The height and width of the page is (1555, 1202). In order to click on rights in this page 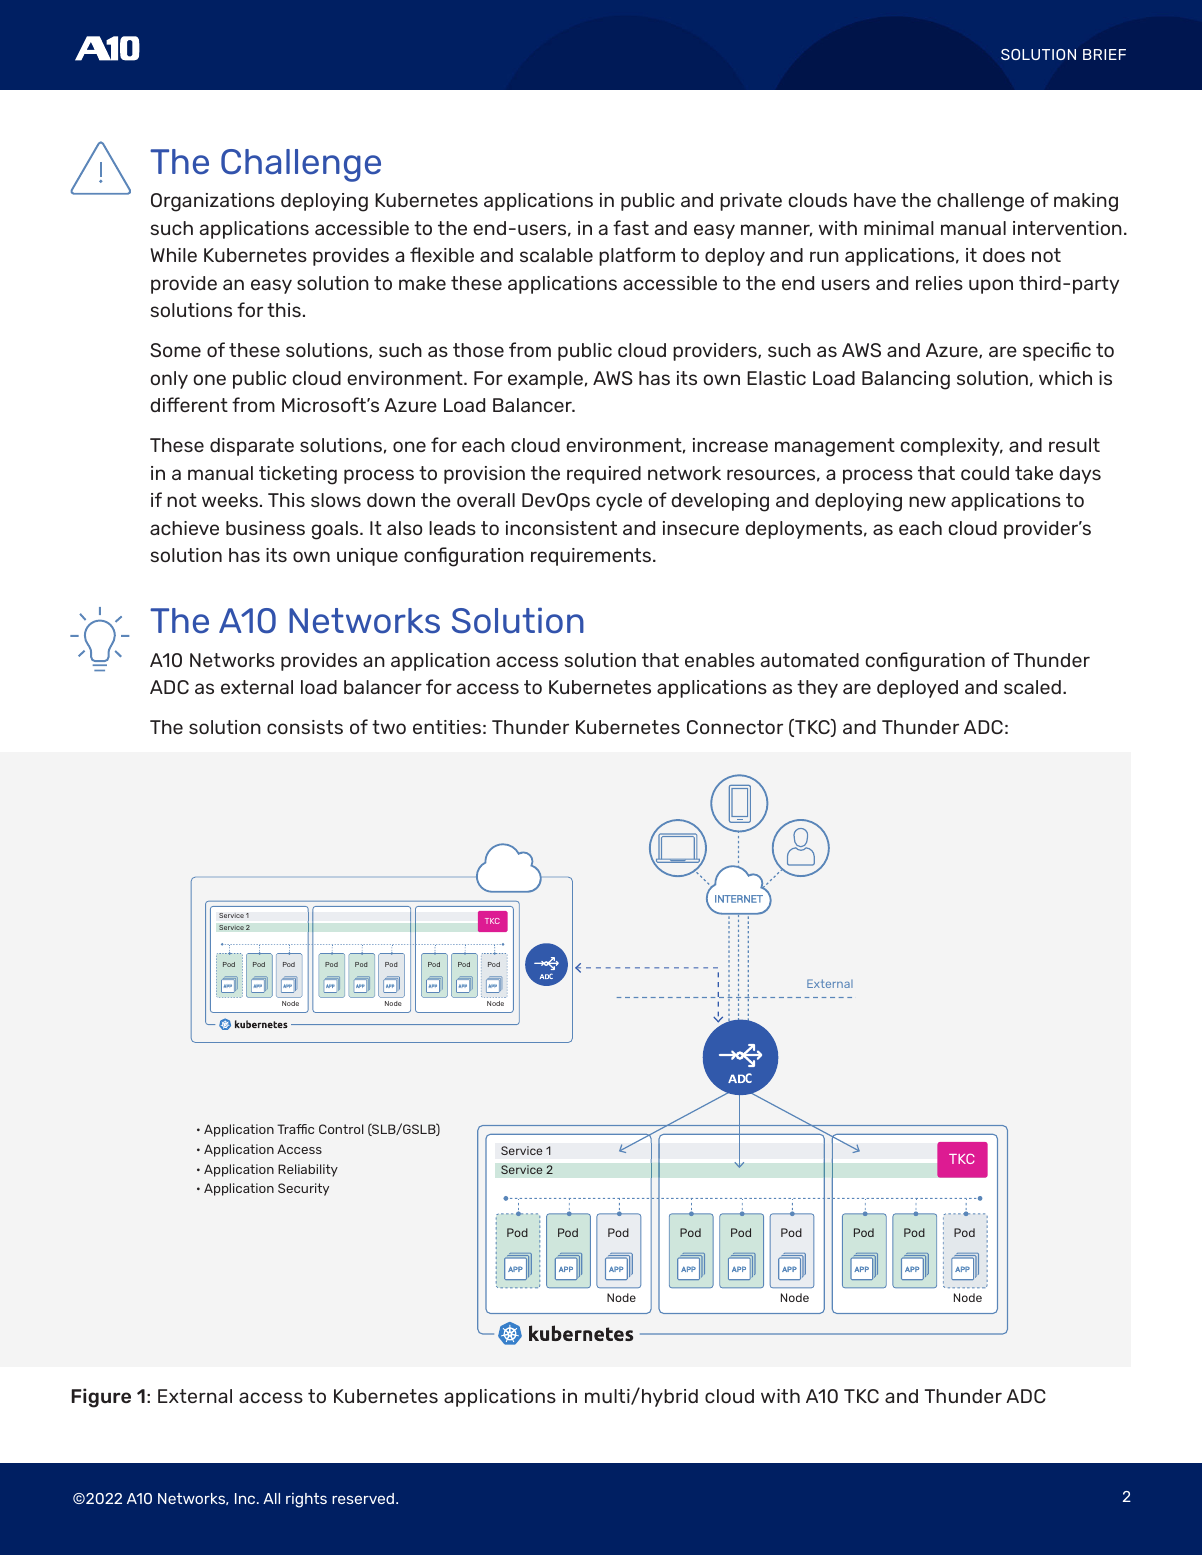, I will do `click(306, 1500)`.
